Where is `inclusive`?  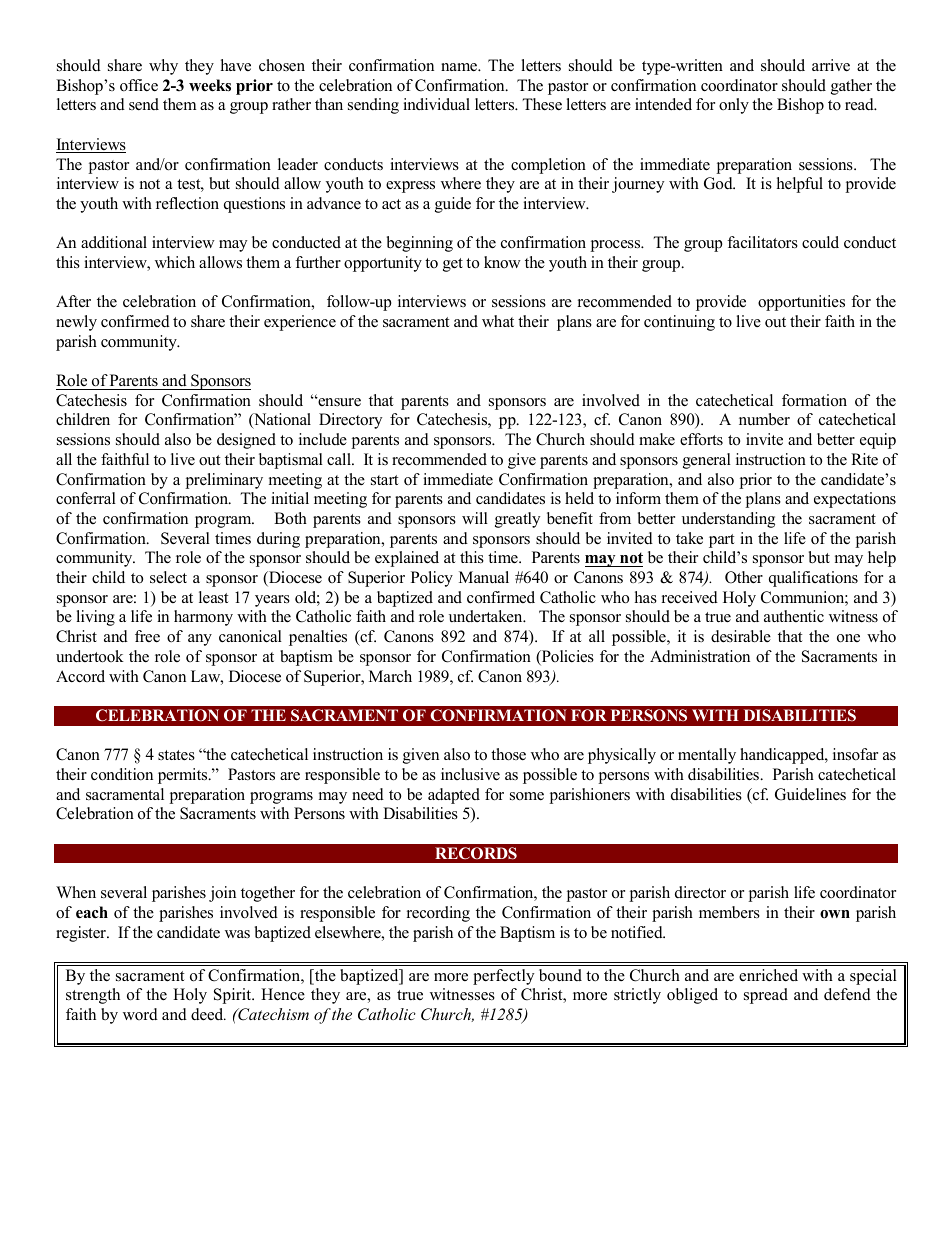 inclusive is located at coordinates (470, 774).
